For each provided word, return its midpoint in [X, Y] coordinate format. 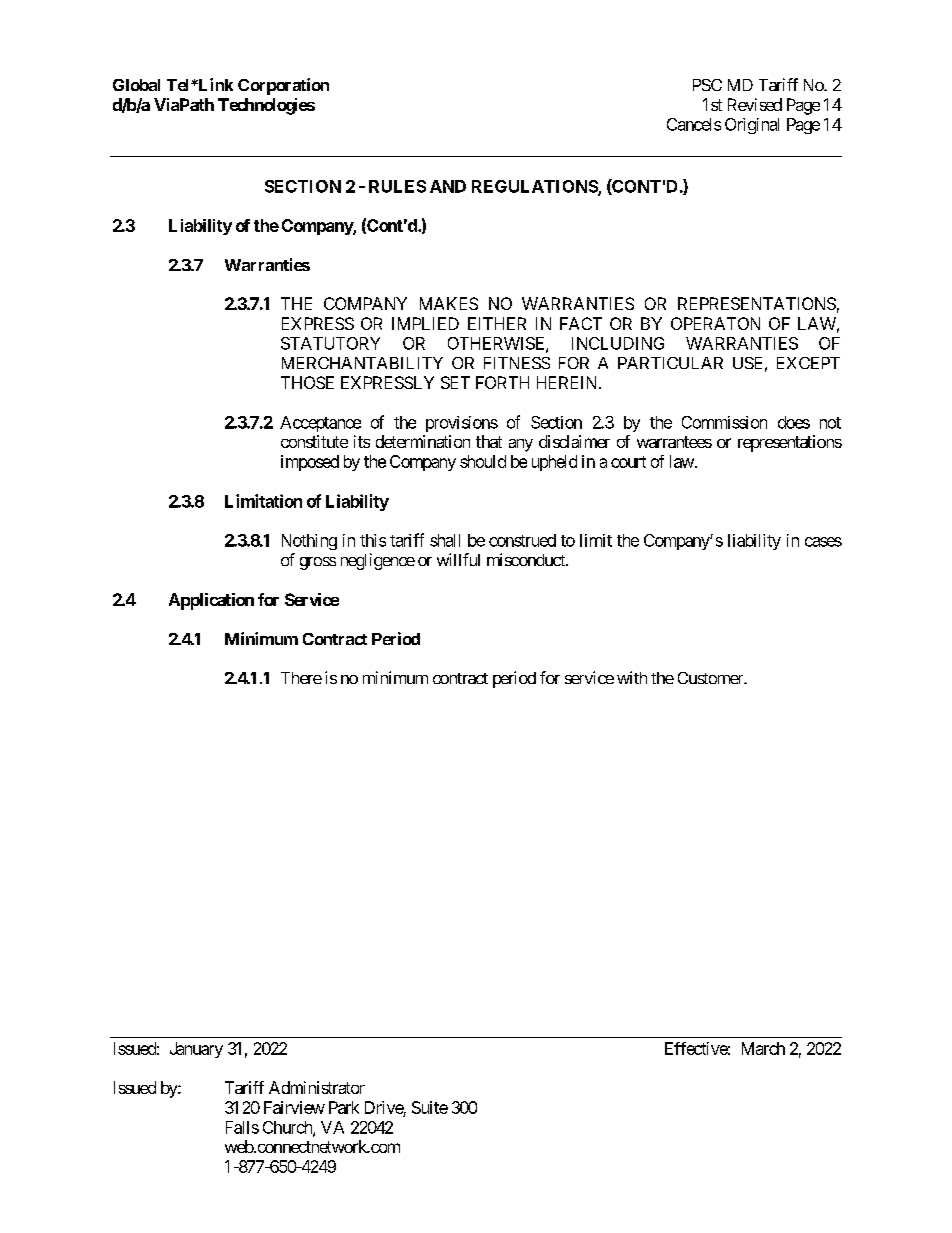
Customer [711, 678]
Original [752, 126]
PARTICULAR [670, 363]
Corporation [283, 86]
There [301, 678]
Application [211, 601]
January [196, 1050]
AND [448, 186]
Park [344, 1107]
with [632, 677]
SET [455, 382]
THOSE [307, 382]
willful [458, 559]
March [763, 1048]
